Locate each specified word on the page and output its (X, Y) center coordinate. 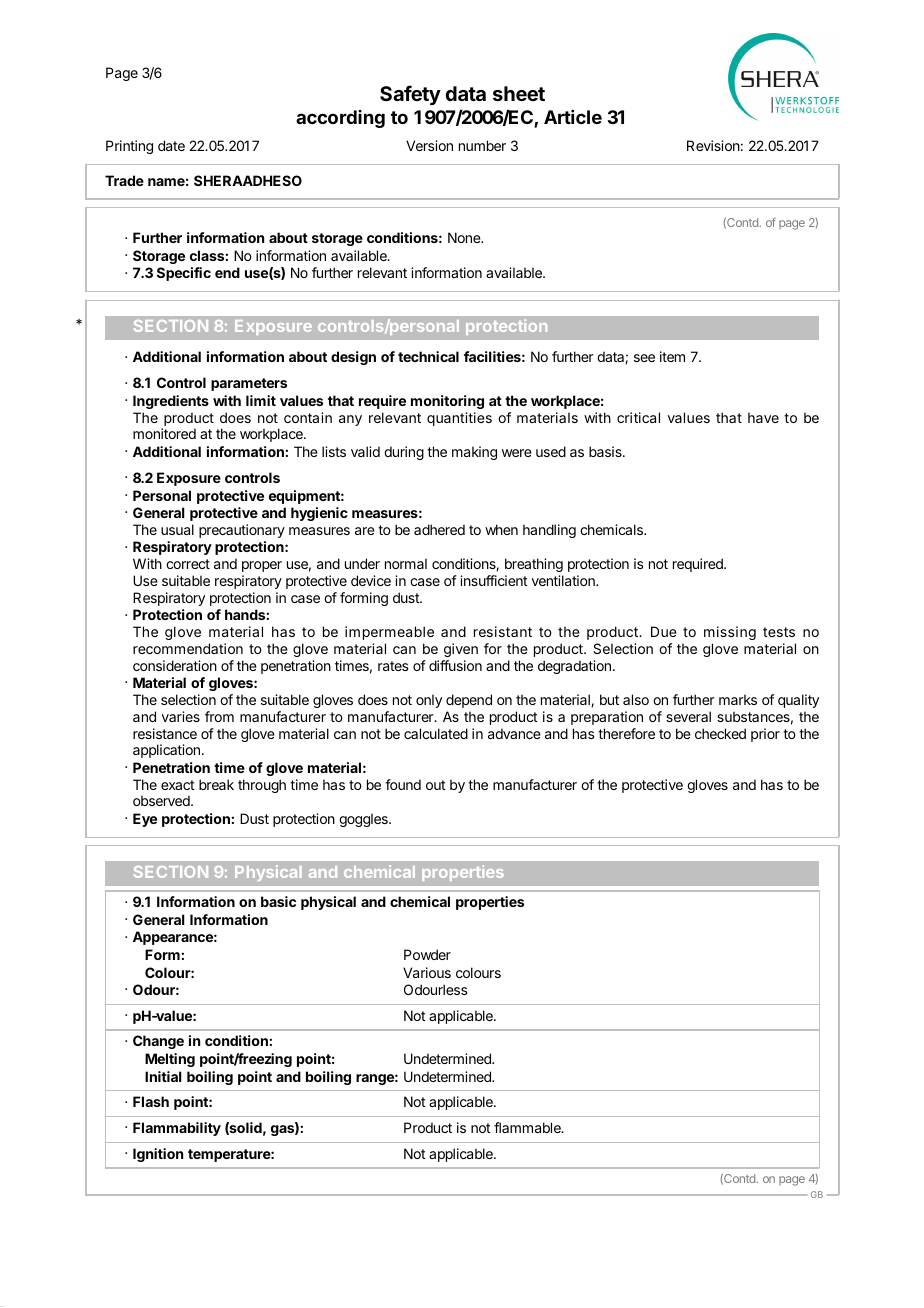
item (672, 356)
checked (720, 733)
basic (278, 901)
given (461, 650)
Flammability (177, 1129)
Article (573, 117)
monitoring (447, 402)
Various (427, 972)
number (482, 145)
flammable (528, 1127)
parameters (249, 384)
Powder (427, 954)
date (171, 145)
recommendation (188, 648)
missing (730, 633)
